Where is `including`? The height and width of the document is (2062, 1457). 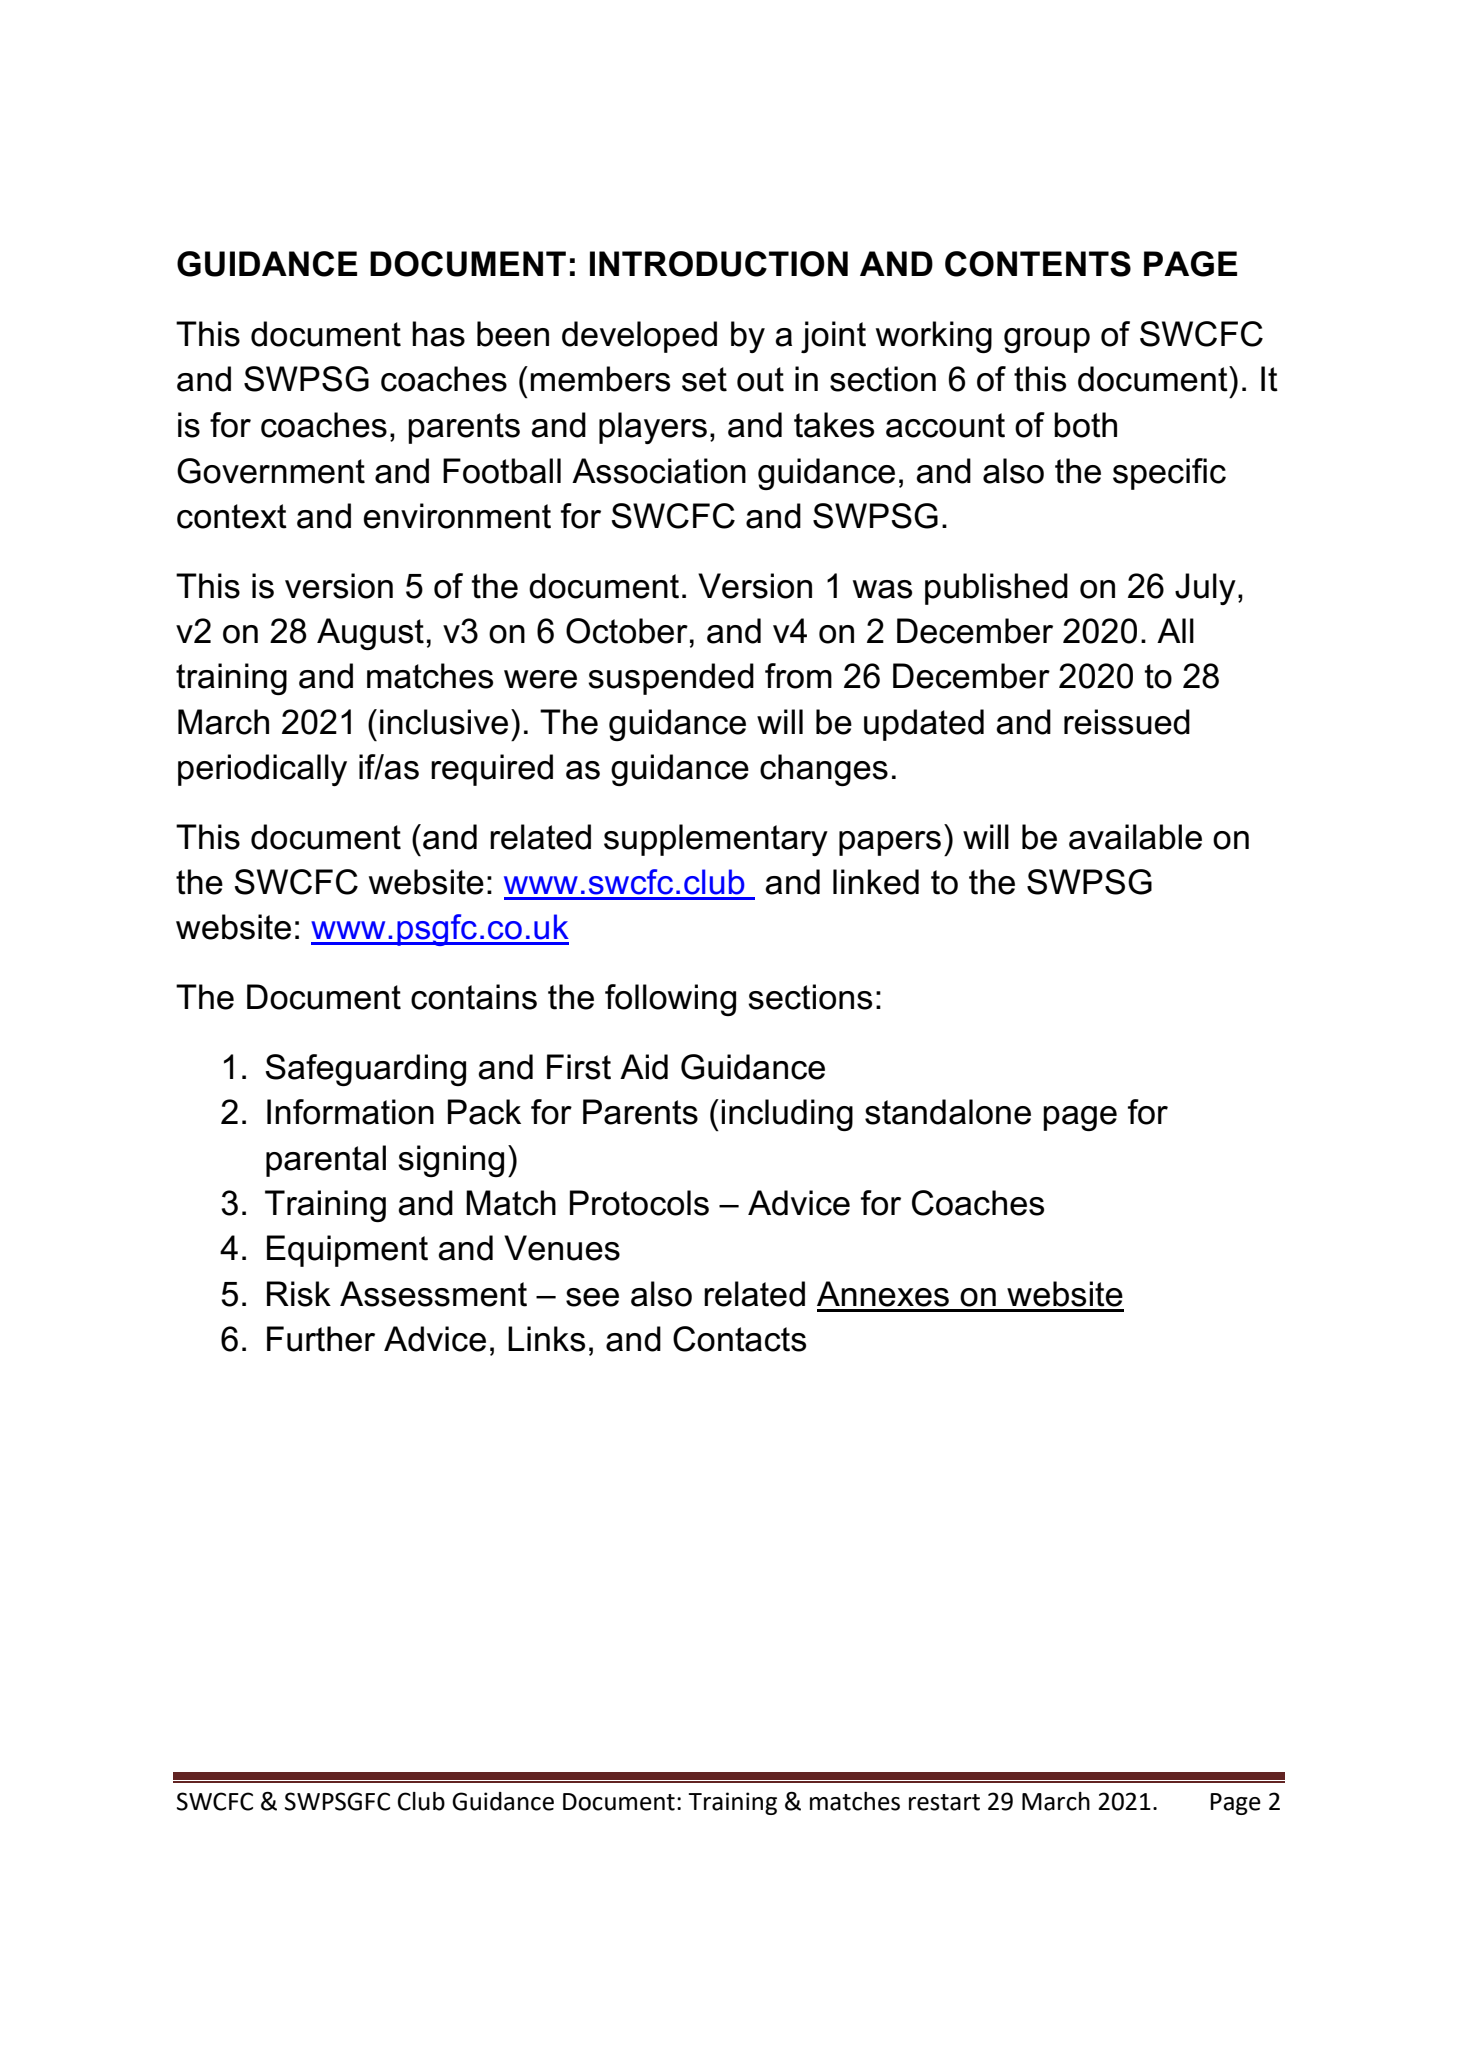
including is located at coordinates (787, 1115).
